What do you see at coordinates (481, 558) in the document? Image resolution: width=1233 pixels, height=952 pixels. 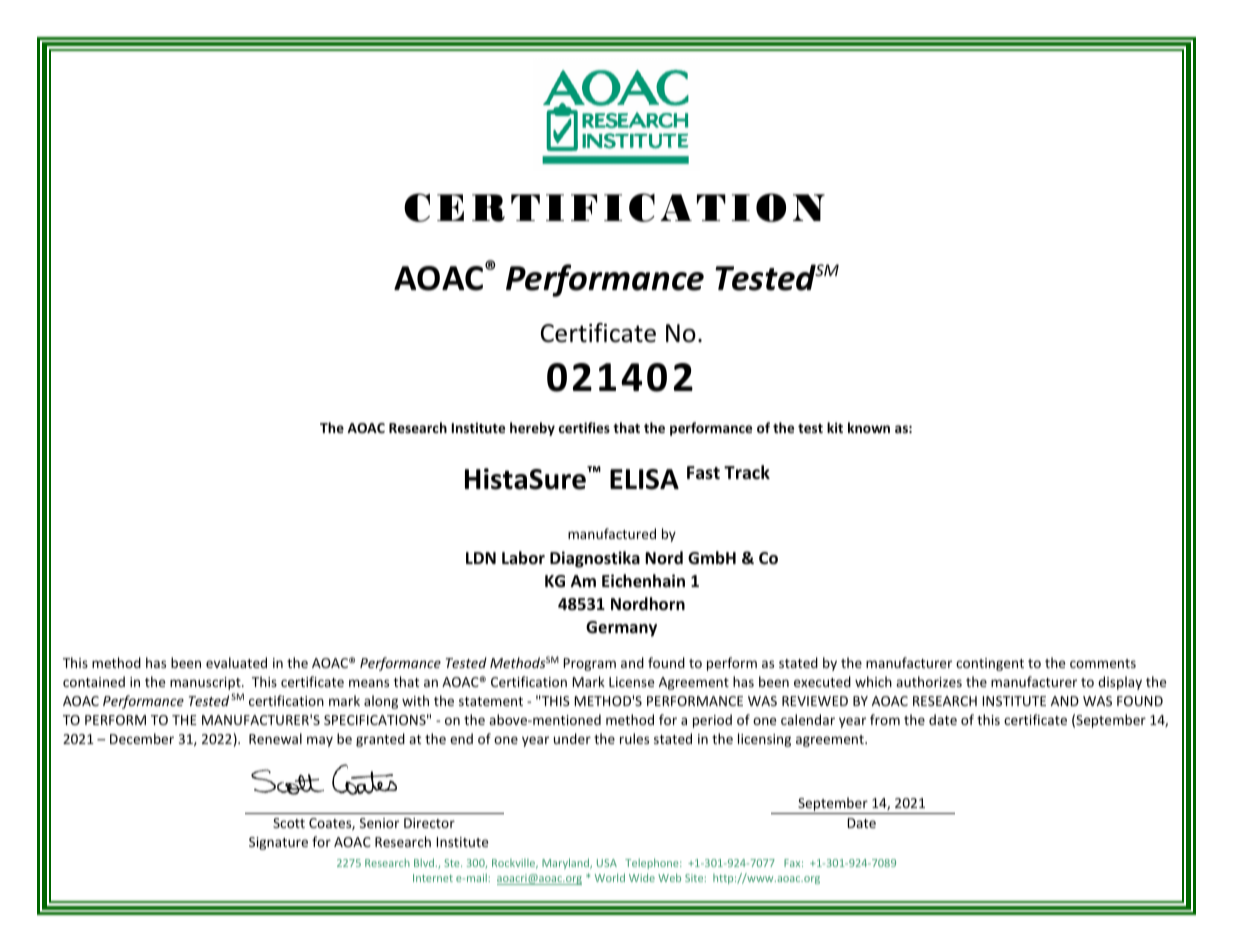 I see `LDN` at bounding box center [481, 558].
